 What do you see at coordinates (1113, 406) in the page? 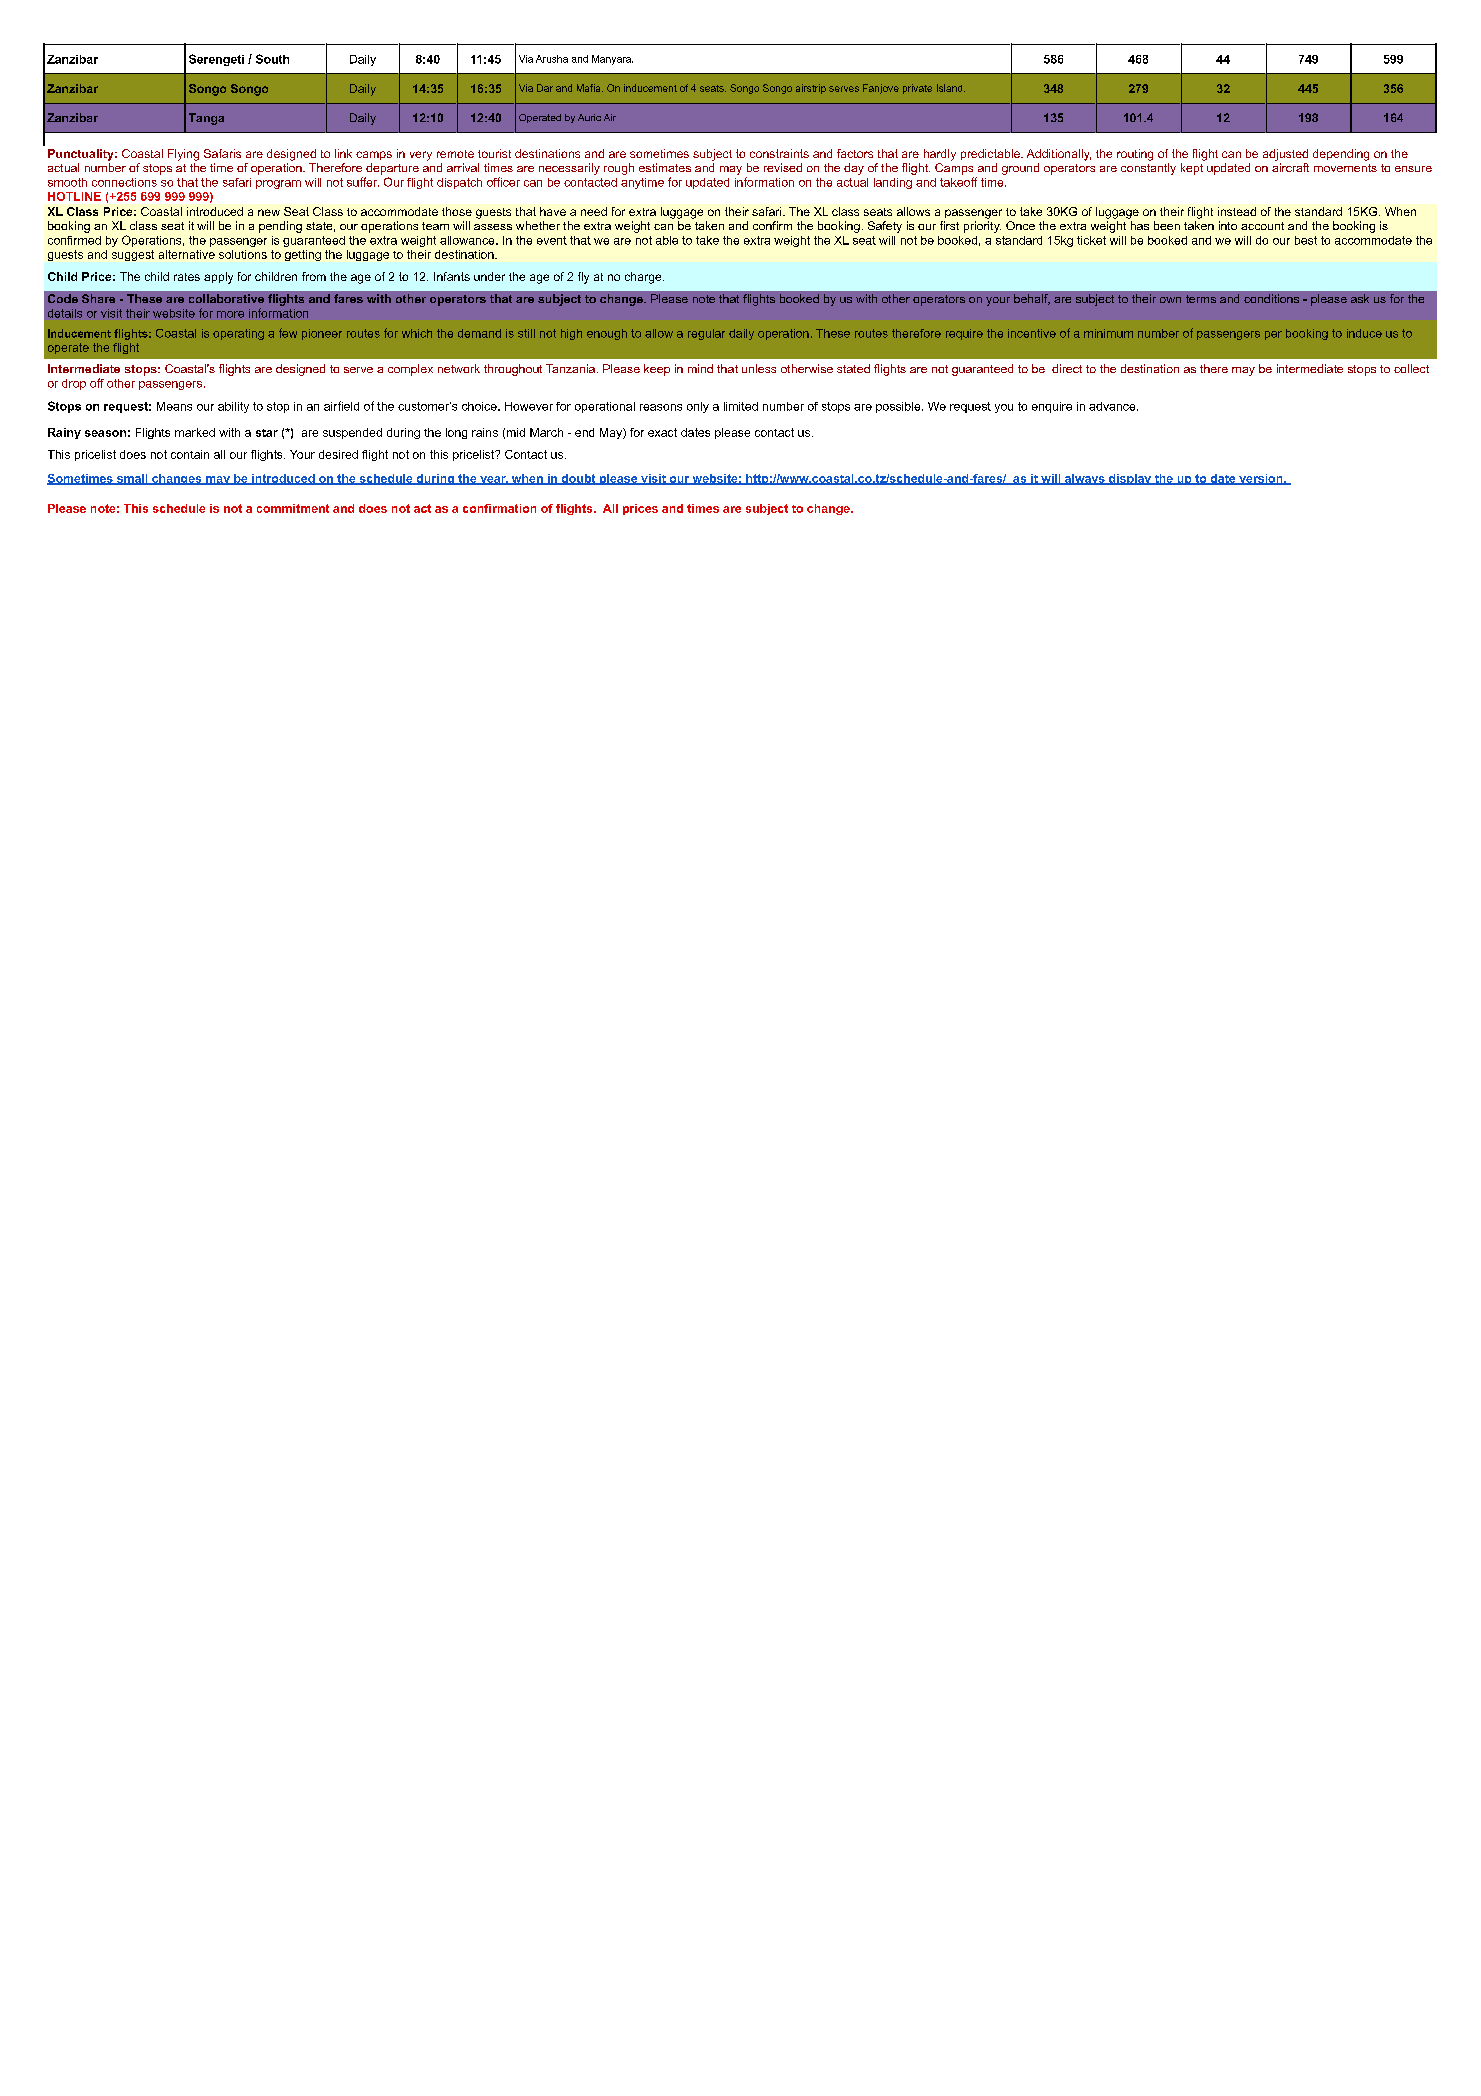
I see `advance` at bounding box center [1113, 406].
